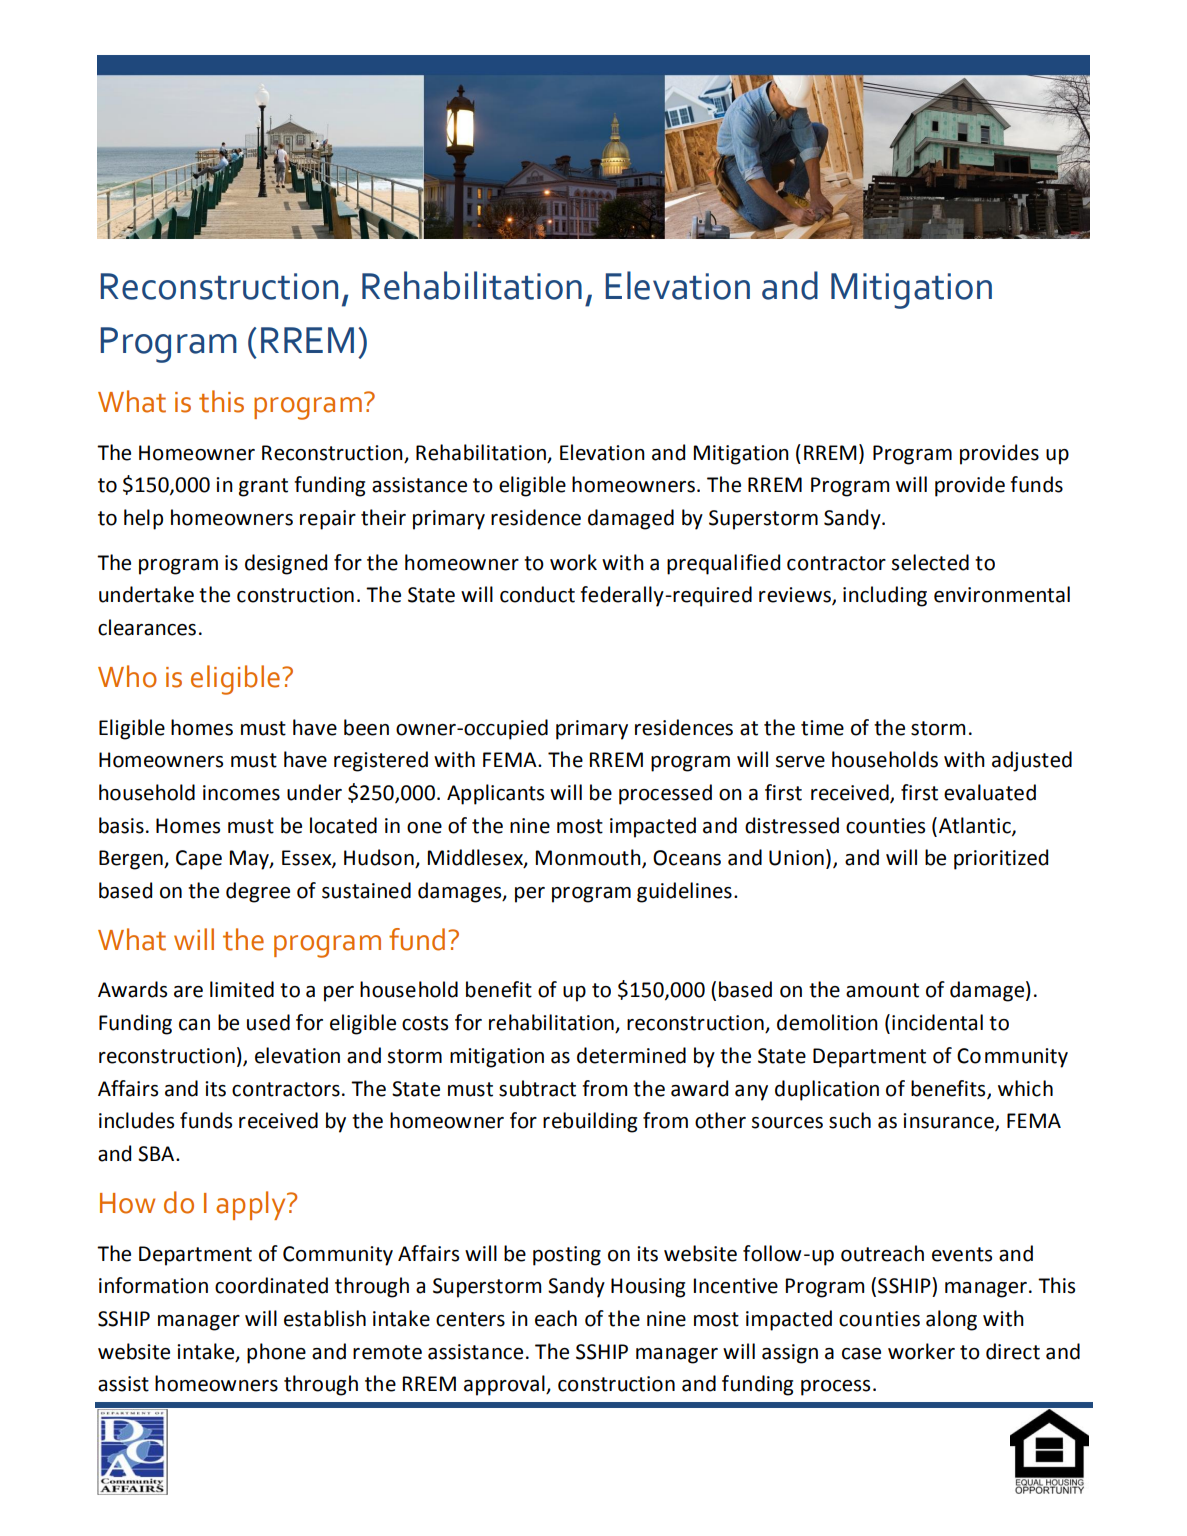  I want to click on phone, so click(276, 1353).
